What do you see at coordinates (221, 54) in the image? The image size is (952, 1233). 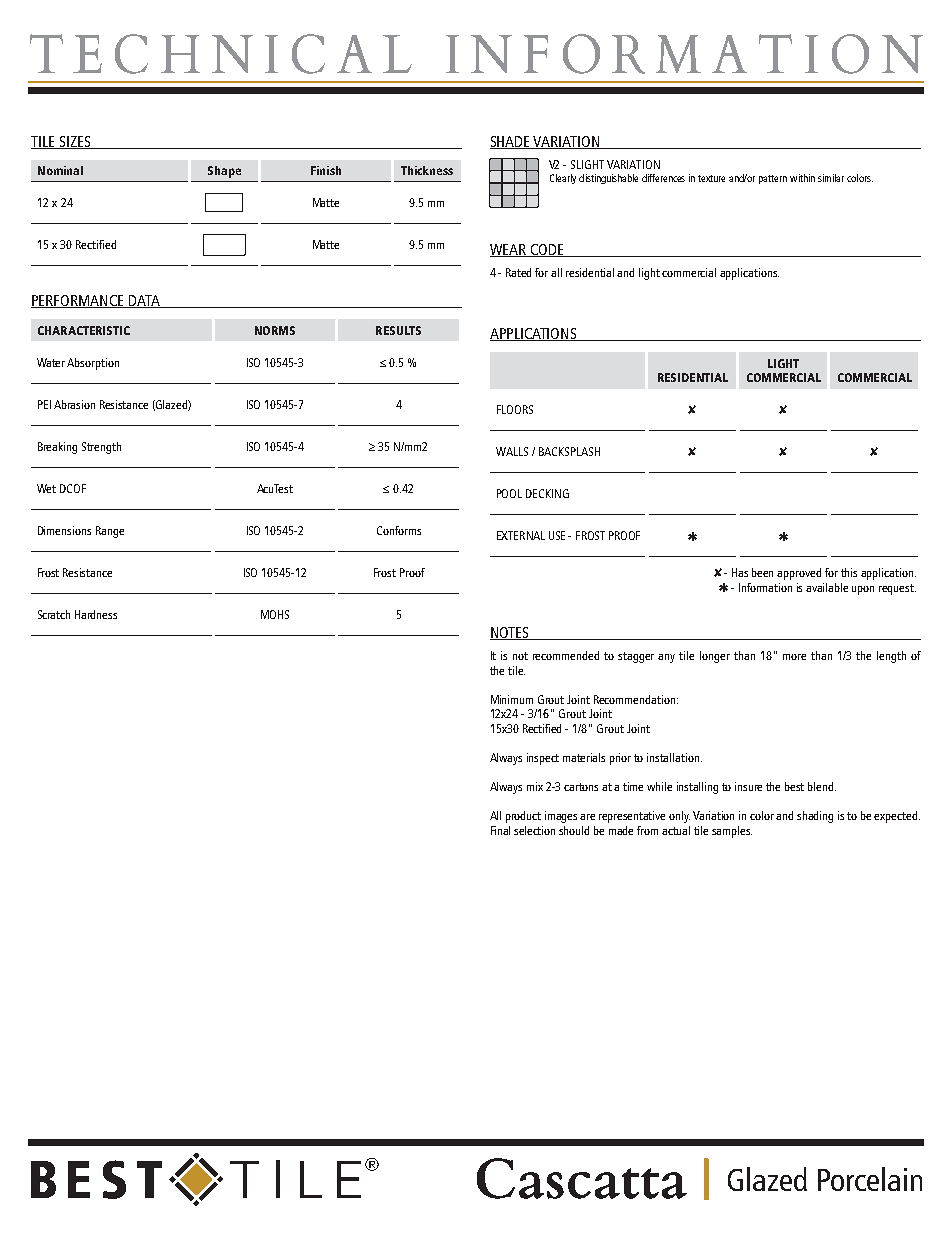 I see `TECHNICAL` at bounding box center [221, 54].
